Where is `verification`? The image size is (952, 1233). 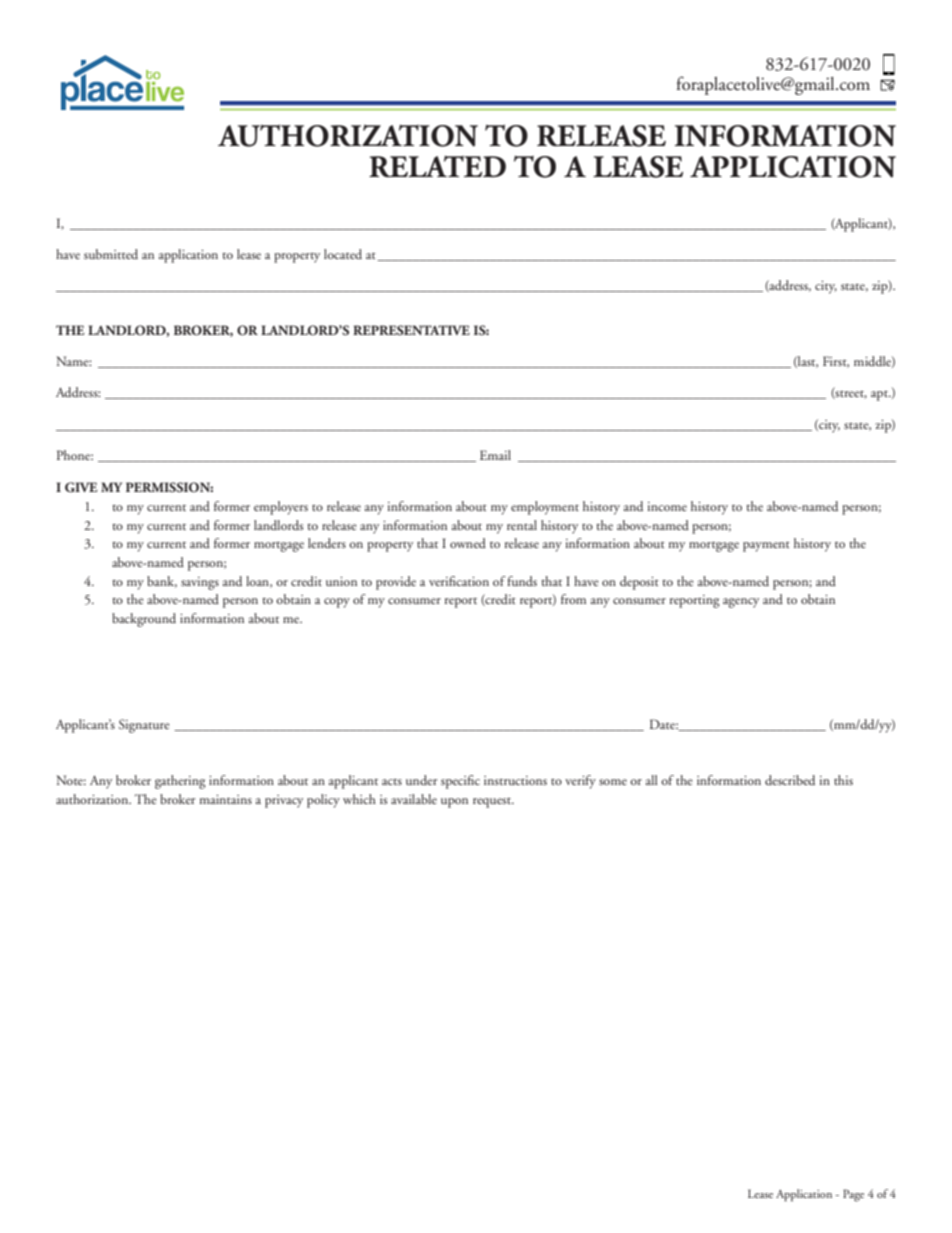
verification is located at coordinates (459, 581).
